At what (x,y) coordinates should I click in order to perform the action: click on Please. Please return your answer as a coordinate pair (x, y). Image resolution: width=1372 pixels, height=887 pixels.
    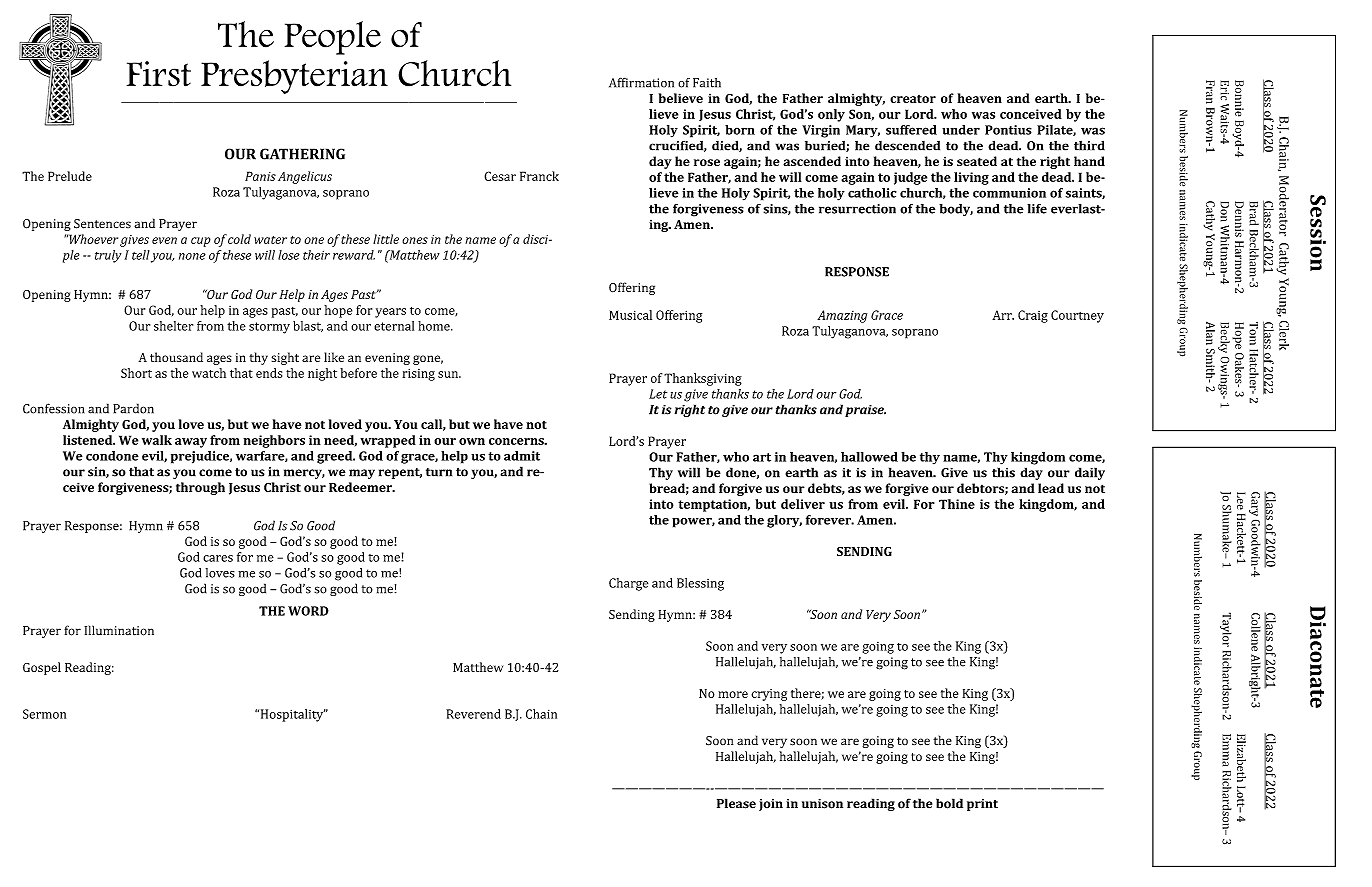
    Looking at the image, I should click on (736, 803).
